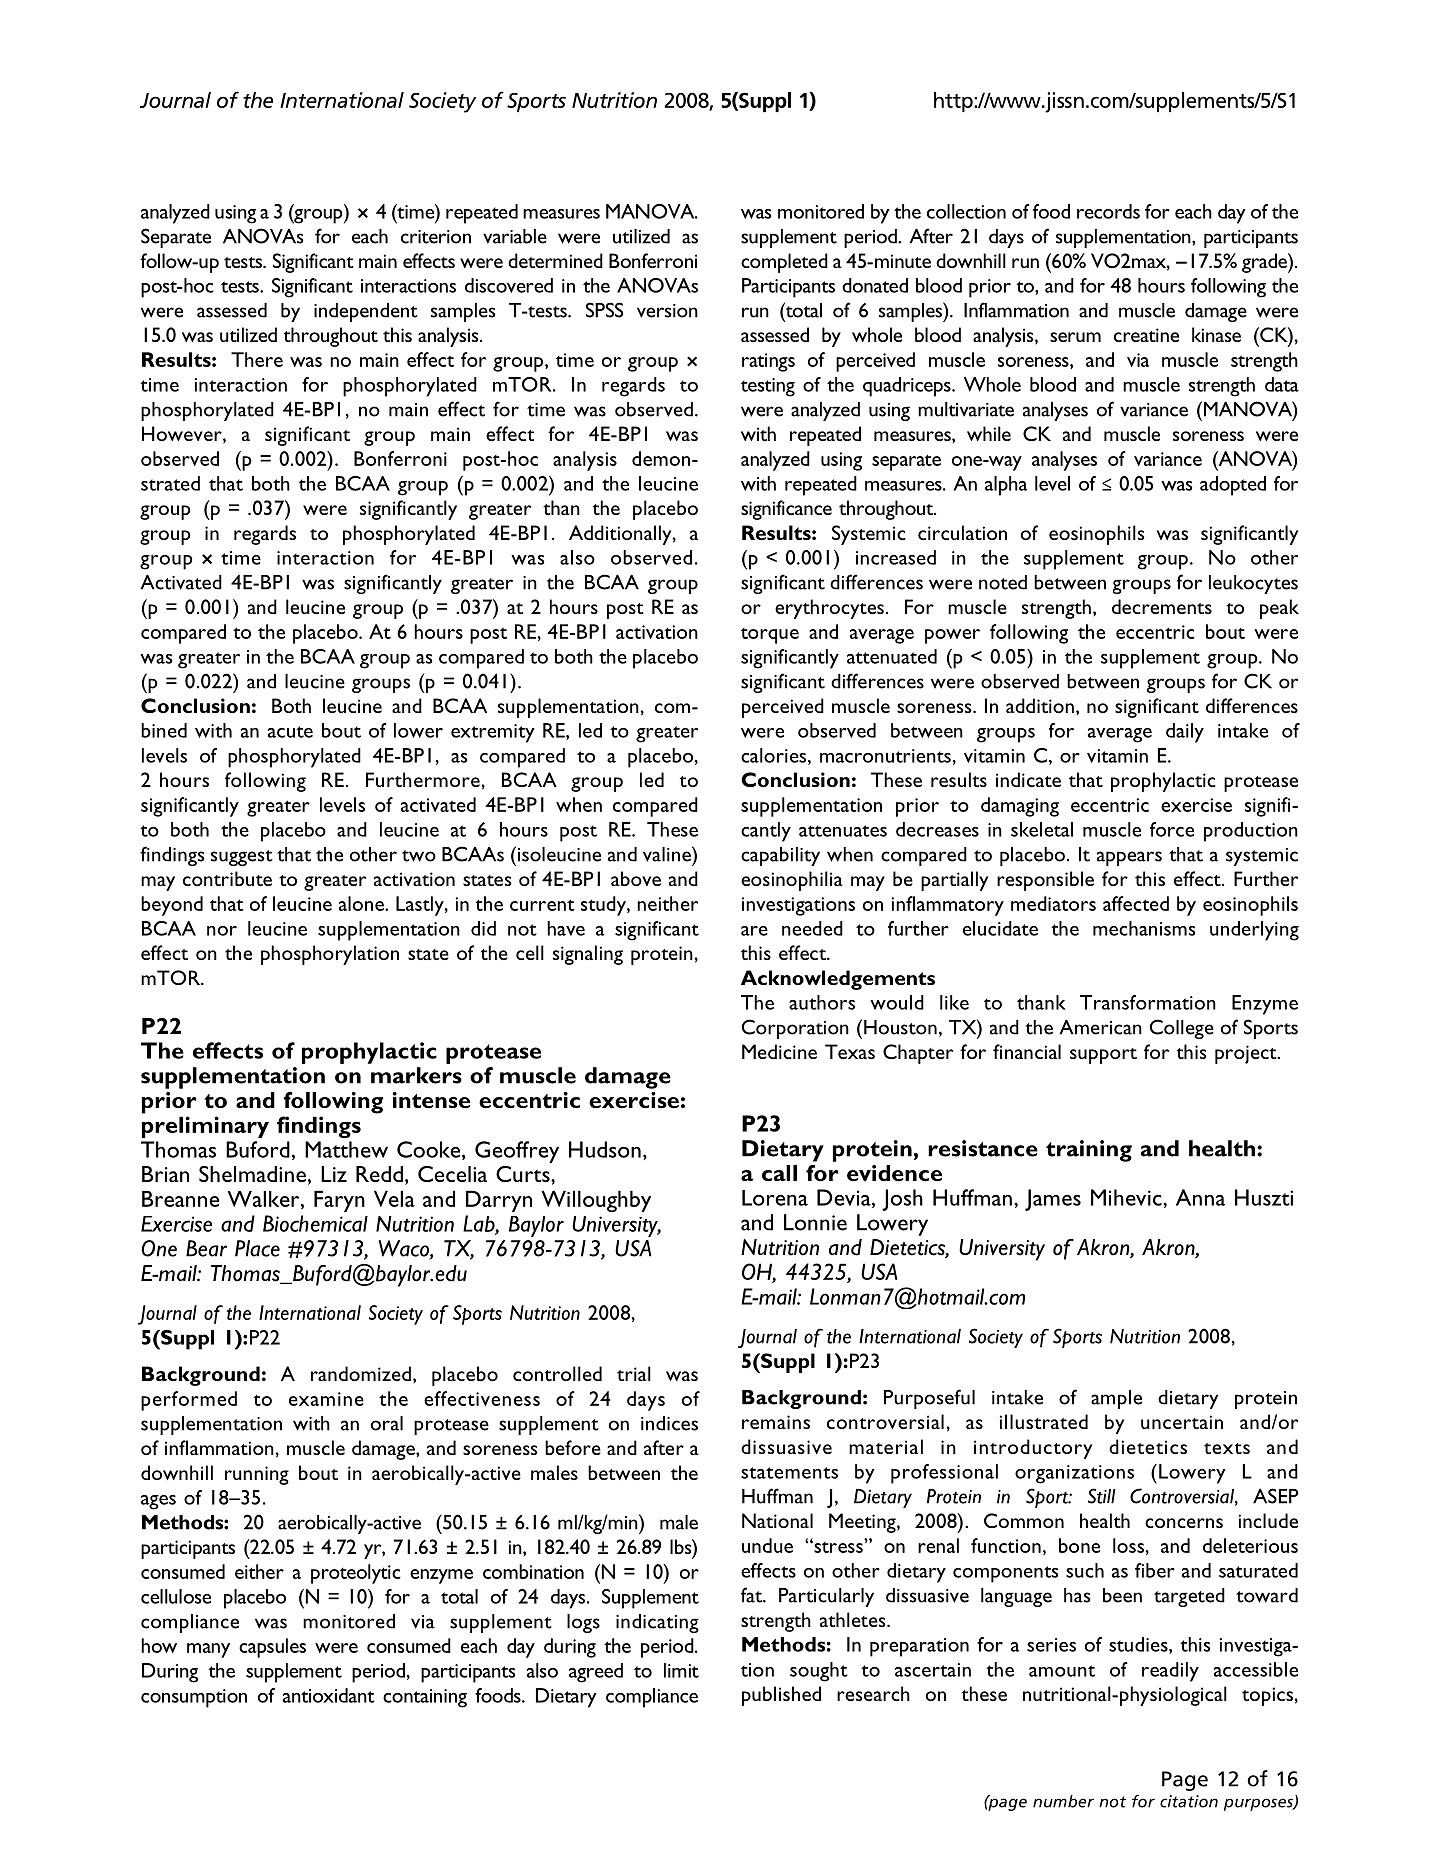 This document has height=1864, width=1439. What do you see at coordinates (1108, 211) in the document?
I see `records` at bounding box center [1108, 211].
